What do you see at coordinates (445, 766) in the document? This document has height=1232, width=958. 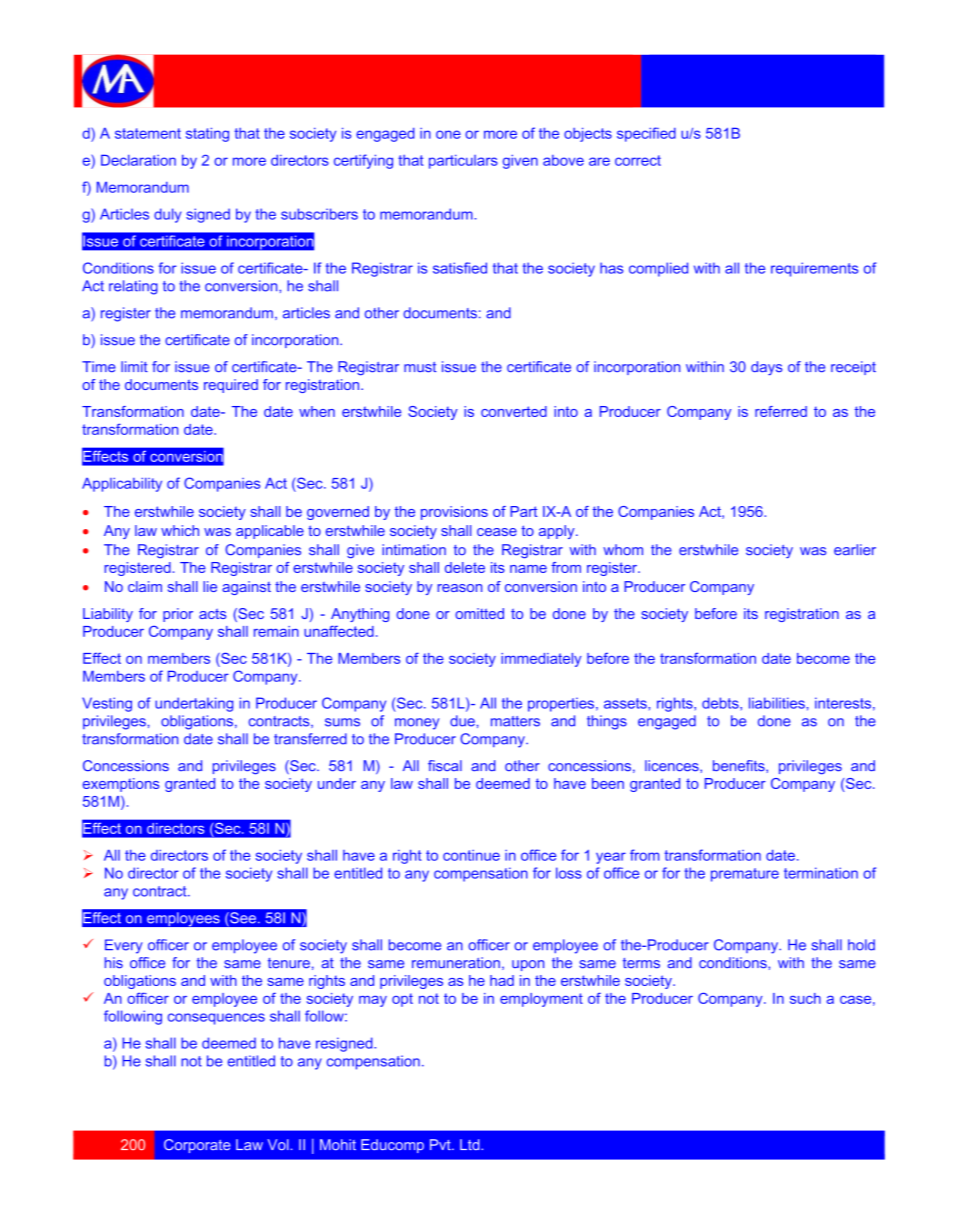 I see `fiscal` at bounding box center [445, 766].
